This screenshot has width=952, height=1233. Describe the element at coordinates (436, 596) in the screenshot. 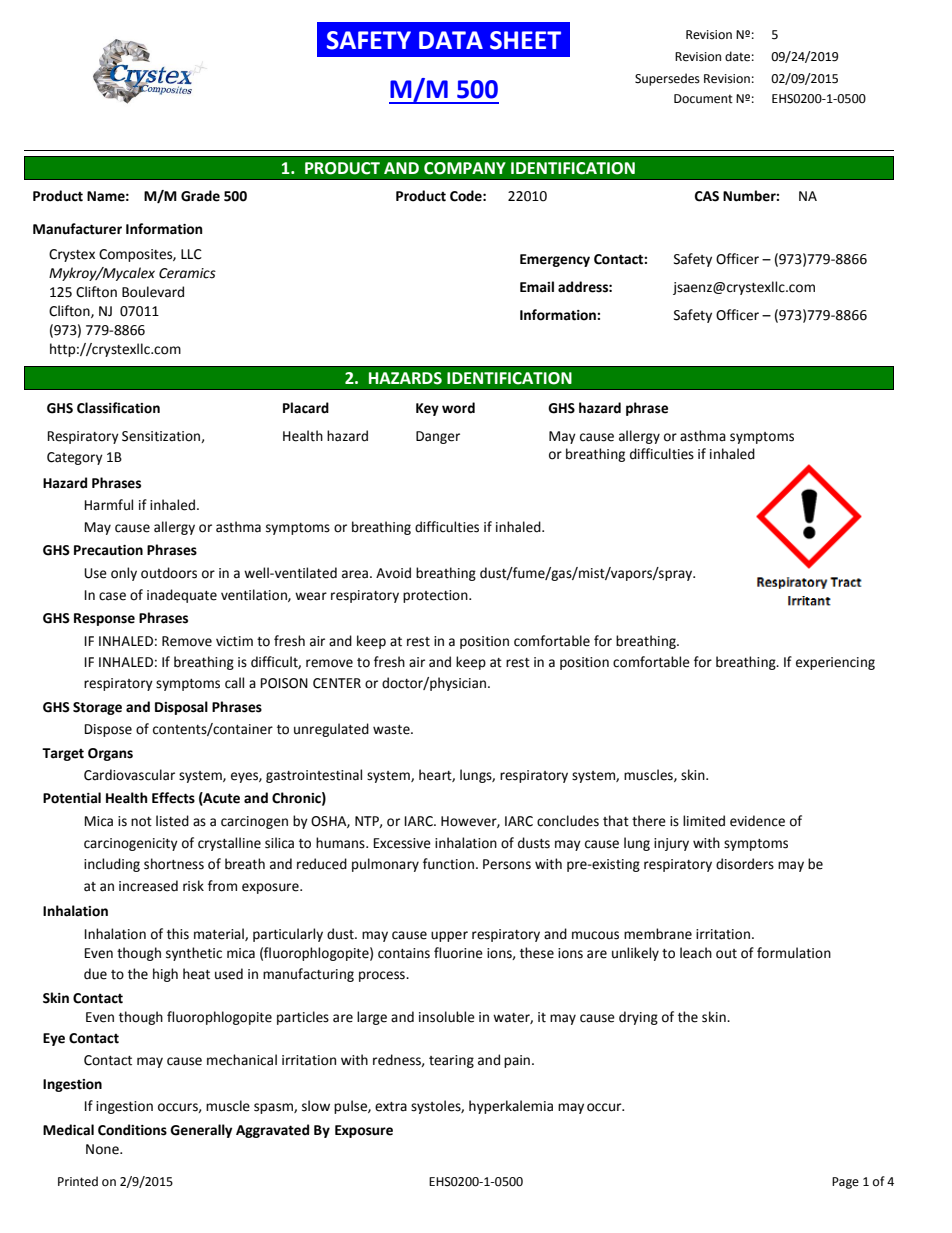

I see `protection` at that location.
